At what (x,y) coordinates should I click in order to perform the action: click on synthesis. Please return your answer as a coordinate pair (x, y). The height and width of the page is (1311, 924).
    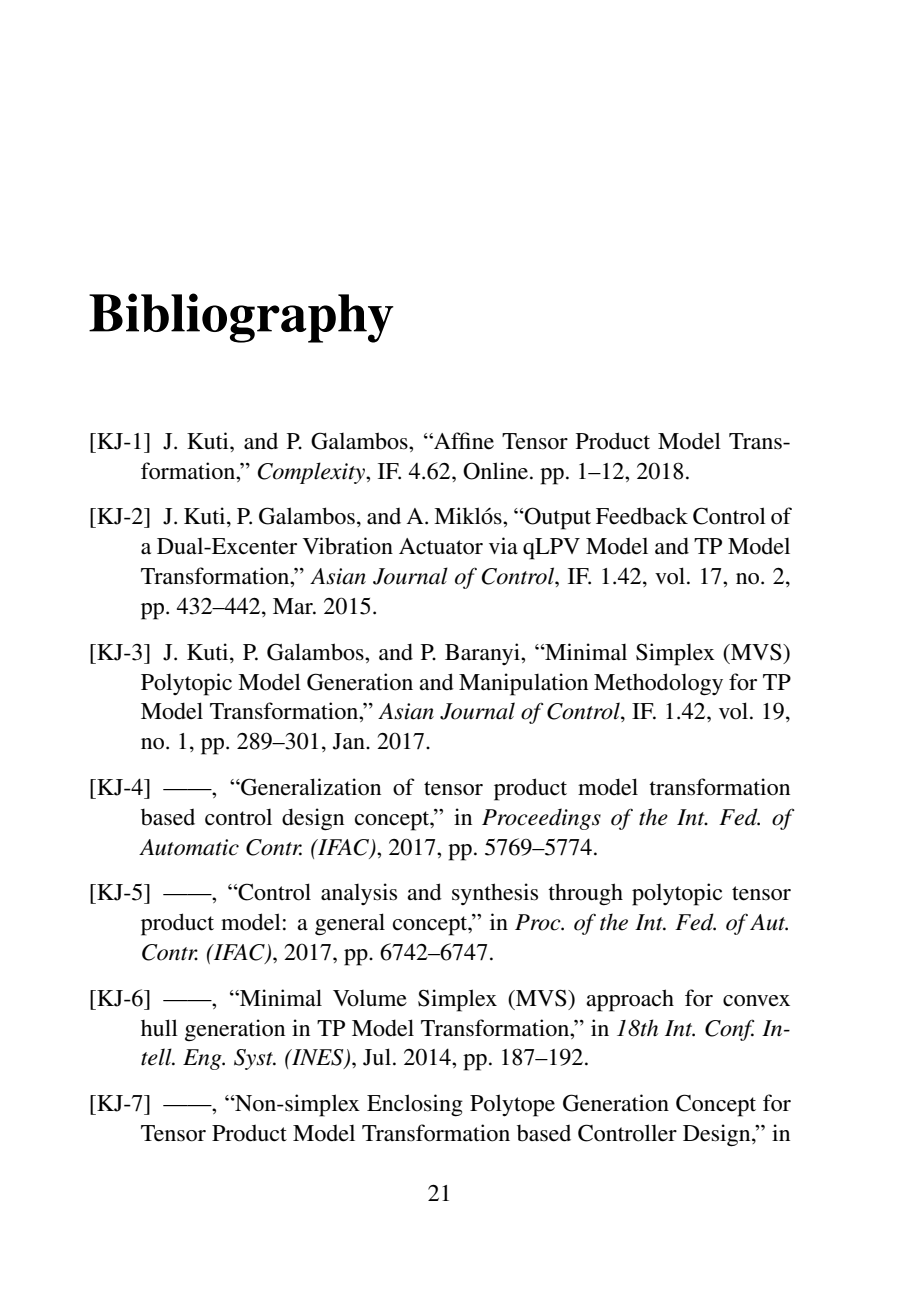
    Looking at the image, I should click on (495, 894).
